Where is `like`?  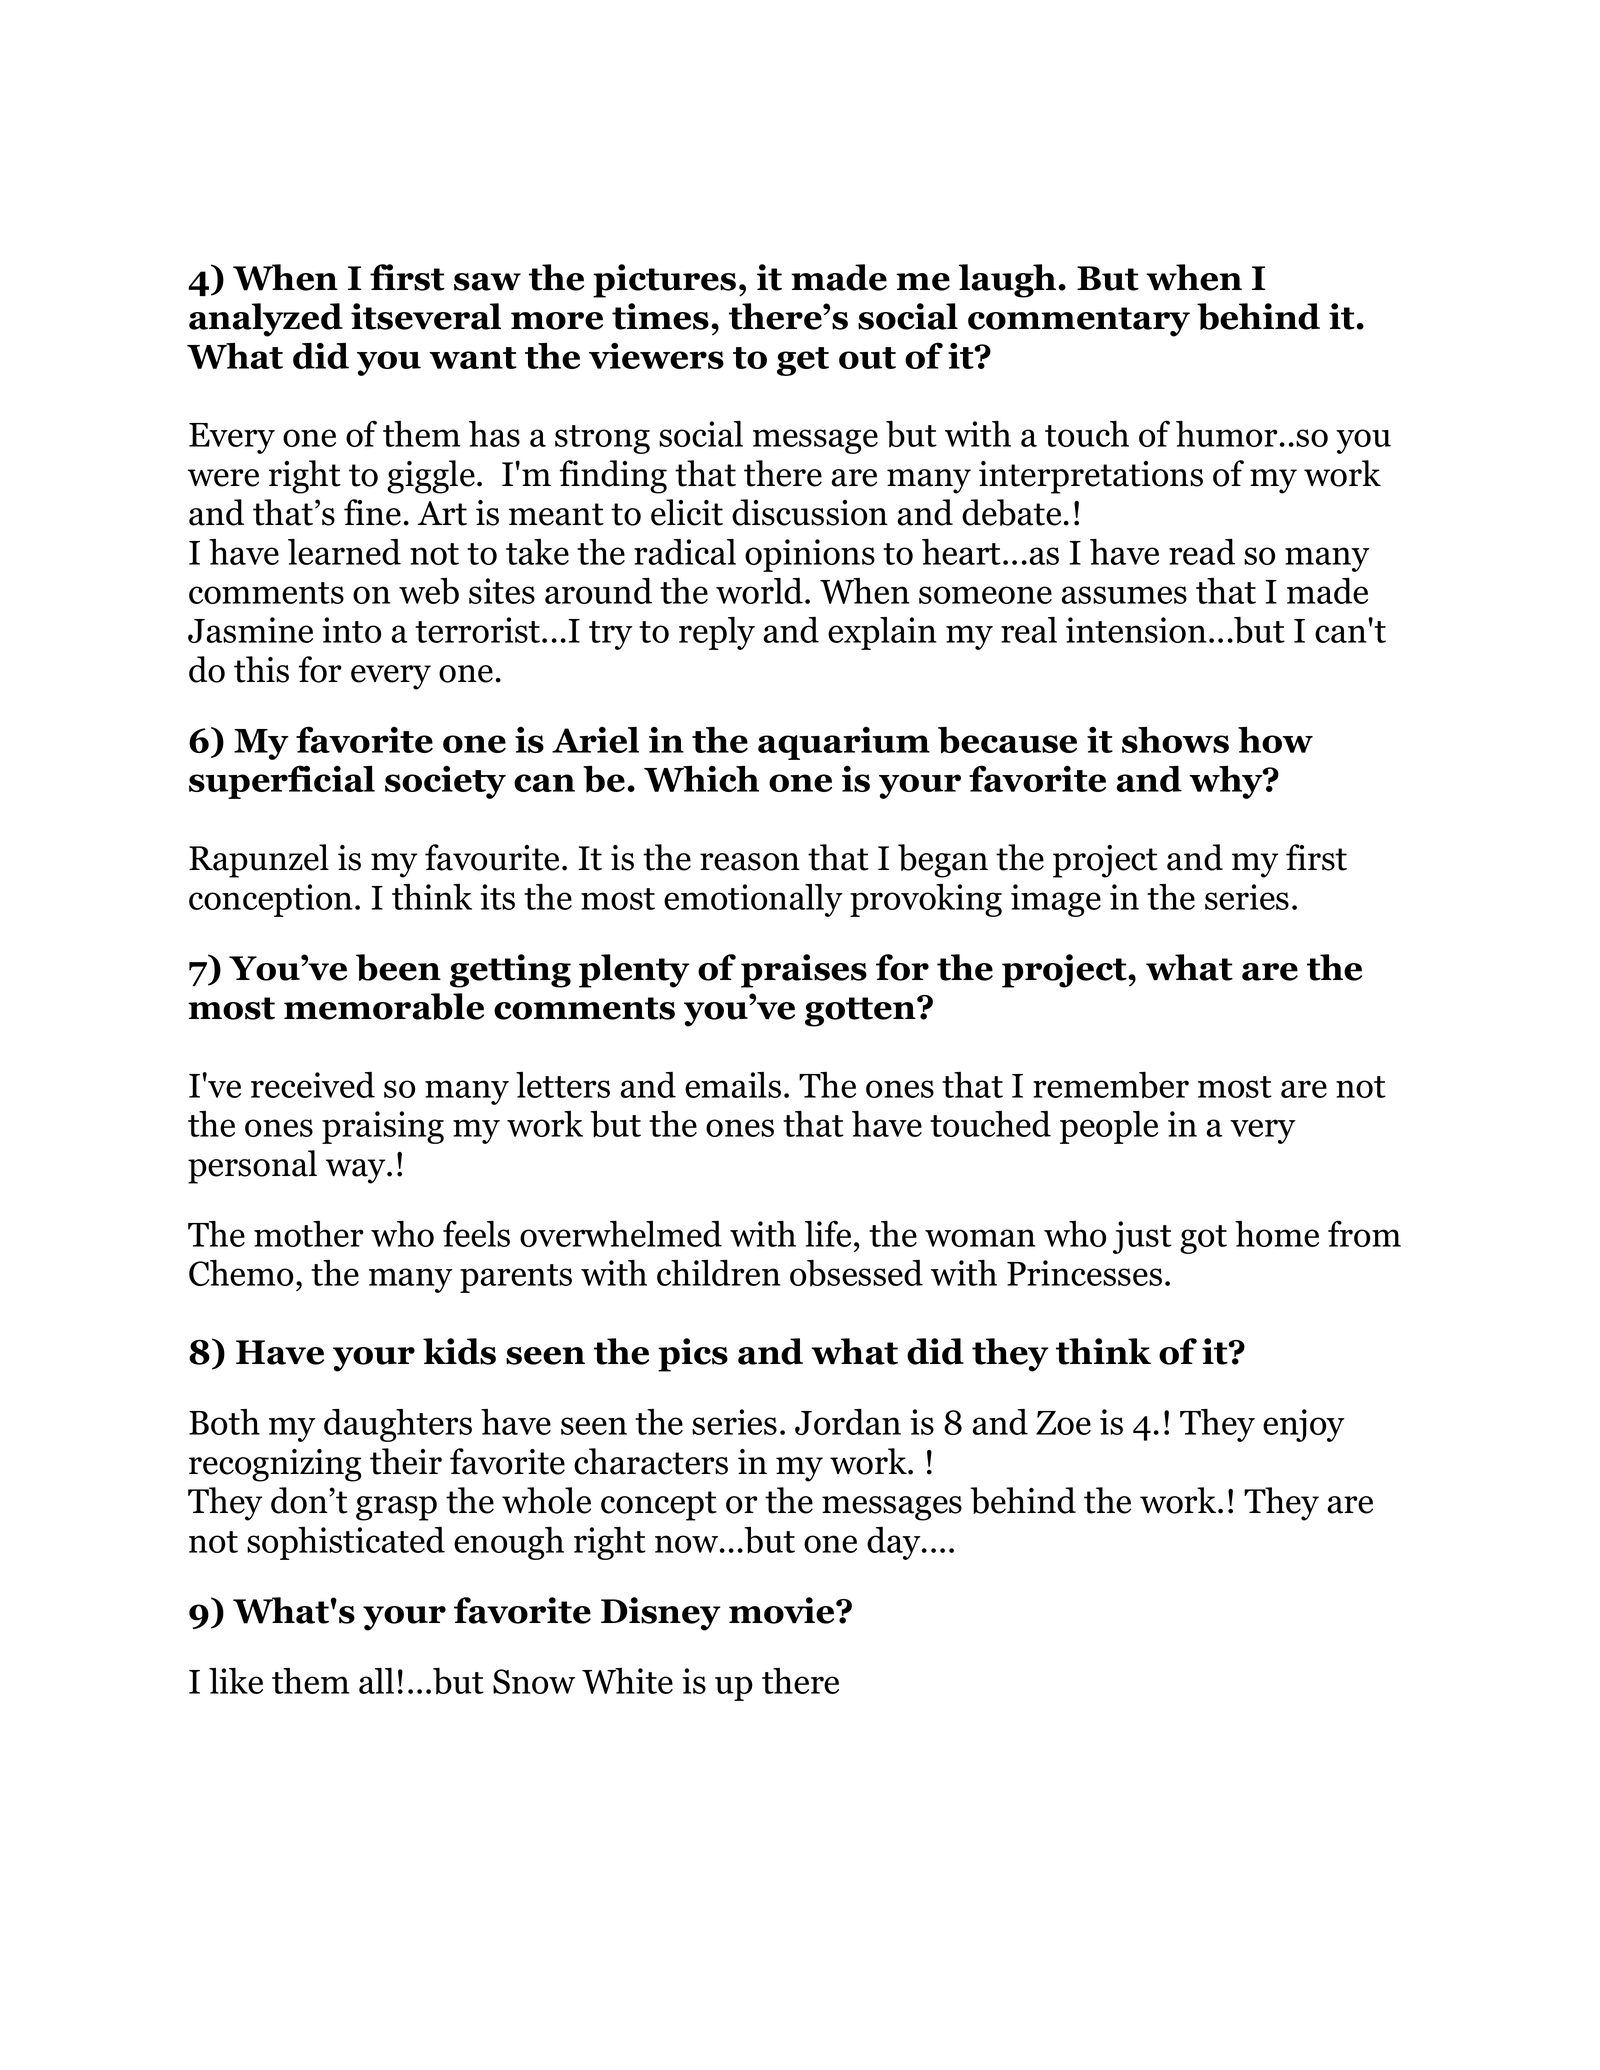 like is located at coordinates (236, 1681).
